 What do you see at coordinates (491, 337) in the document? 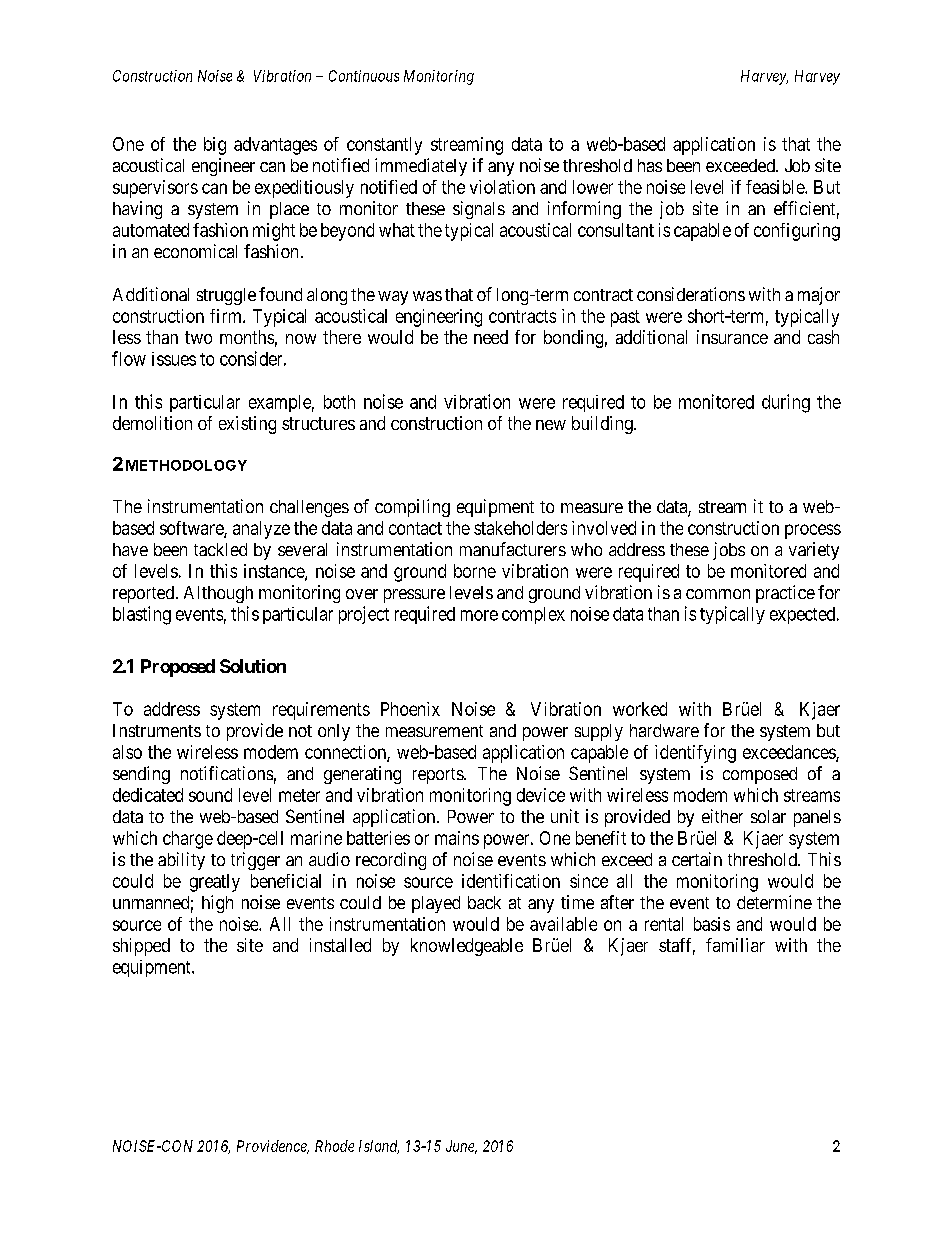
I see `need` at bounding box center [491, 337].
